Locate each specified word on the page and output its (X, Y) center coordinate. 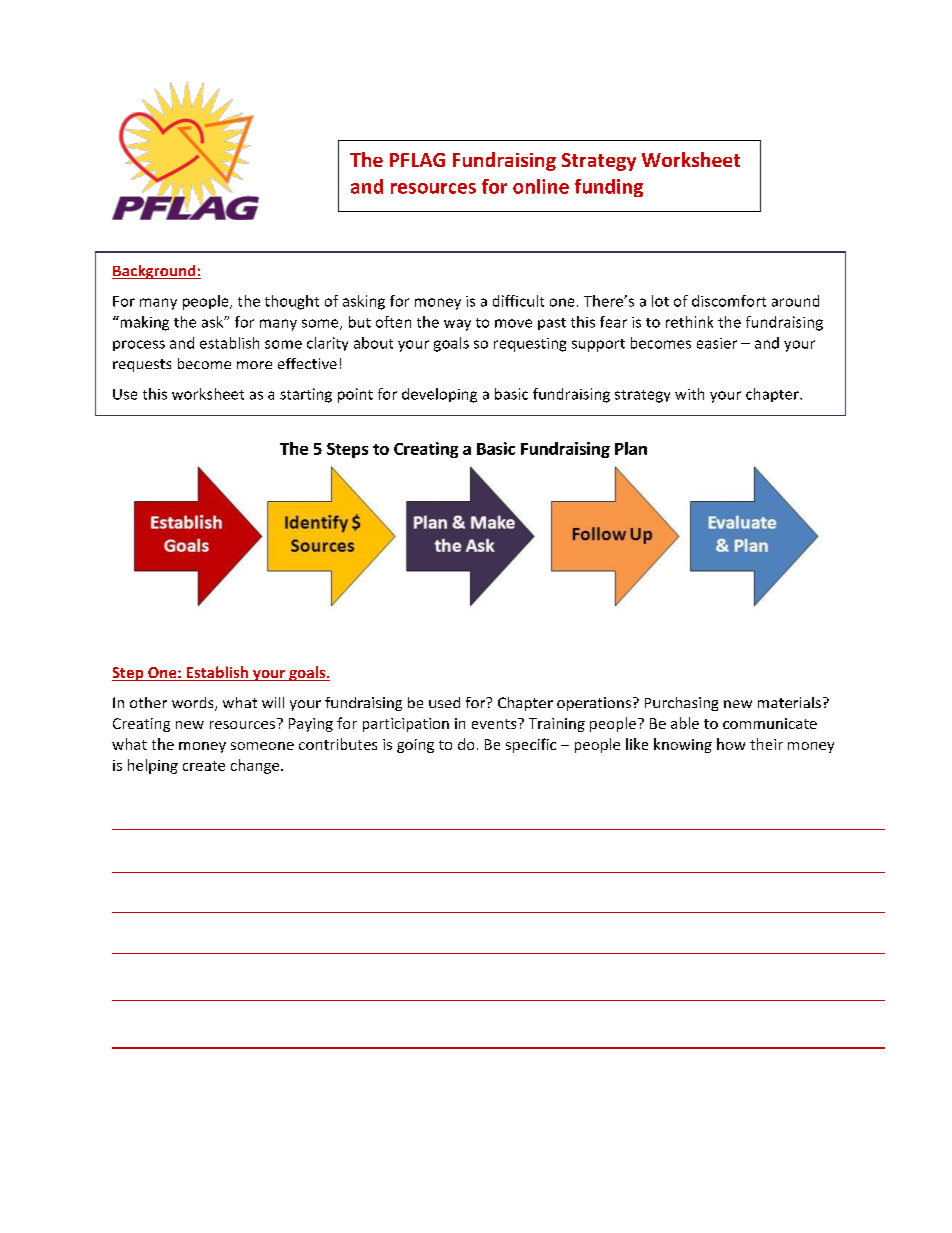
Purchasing (681, 704)
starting (306, 395)
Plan (631, 448)
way (457, 325)
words (194, 704)
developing (439, 395)
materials (789, 702)
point (355, 395)
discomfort (729, 301)
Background (155, 272)
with (689, 394)
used (444, 702)
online (541, 186)
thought (292, 302)
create (204, 766)
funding (609, 188)
